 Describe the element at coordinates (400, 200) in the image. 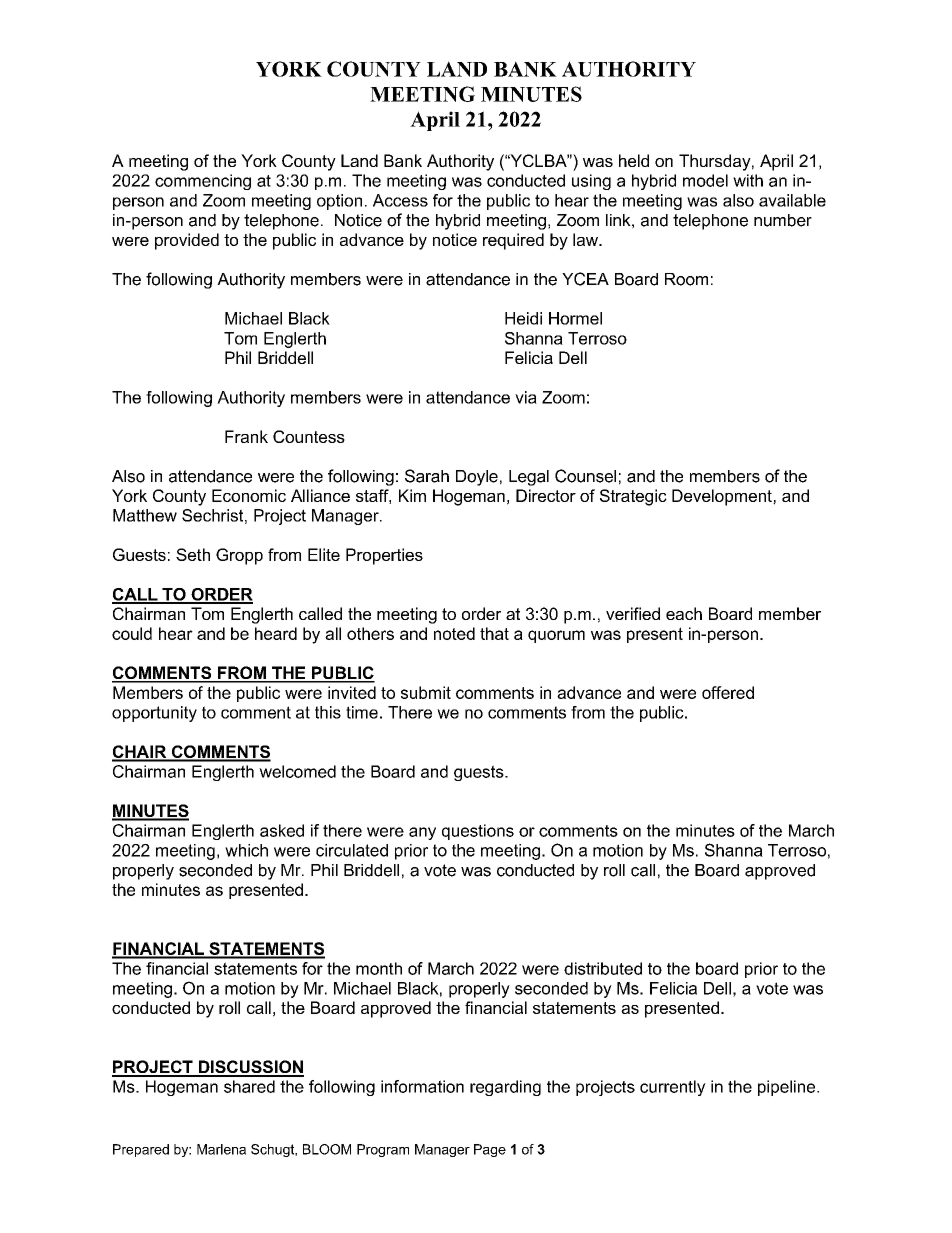

I see `Access` at that location.
